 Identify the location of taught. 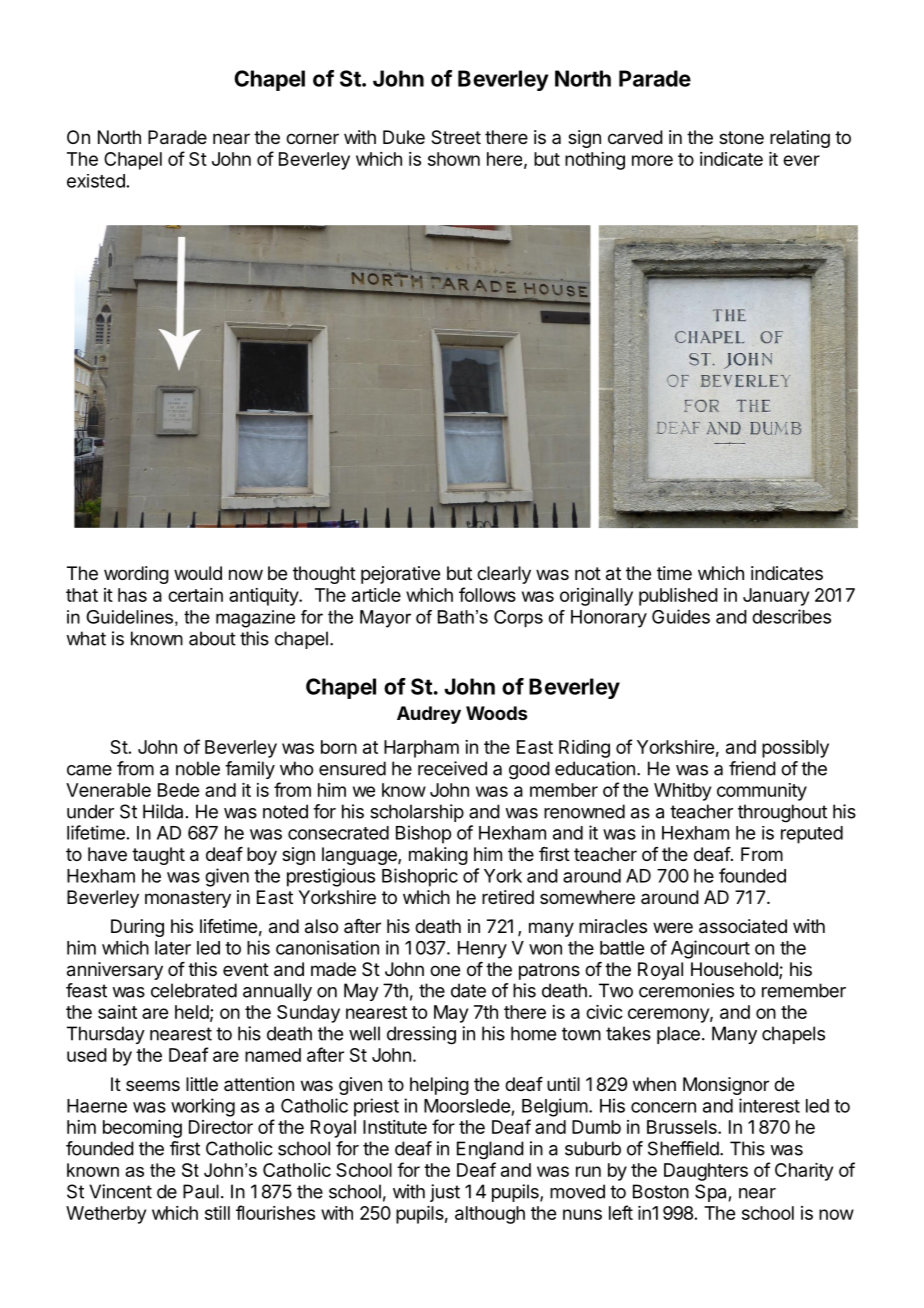
(158, 856).
